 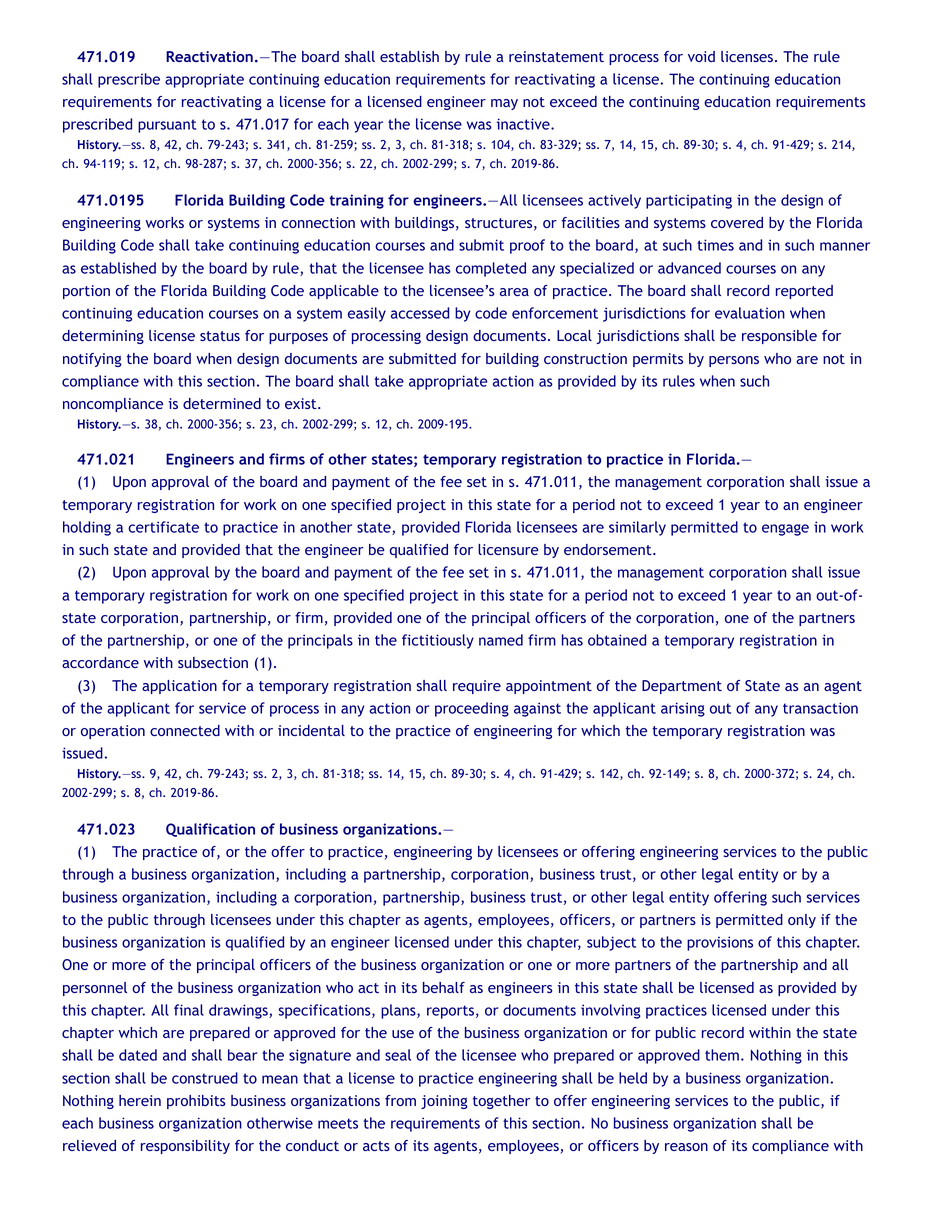 What do you see at coordinates (785, 530) in the page?
I see `engage` at bounding box center [785, 530].
